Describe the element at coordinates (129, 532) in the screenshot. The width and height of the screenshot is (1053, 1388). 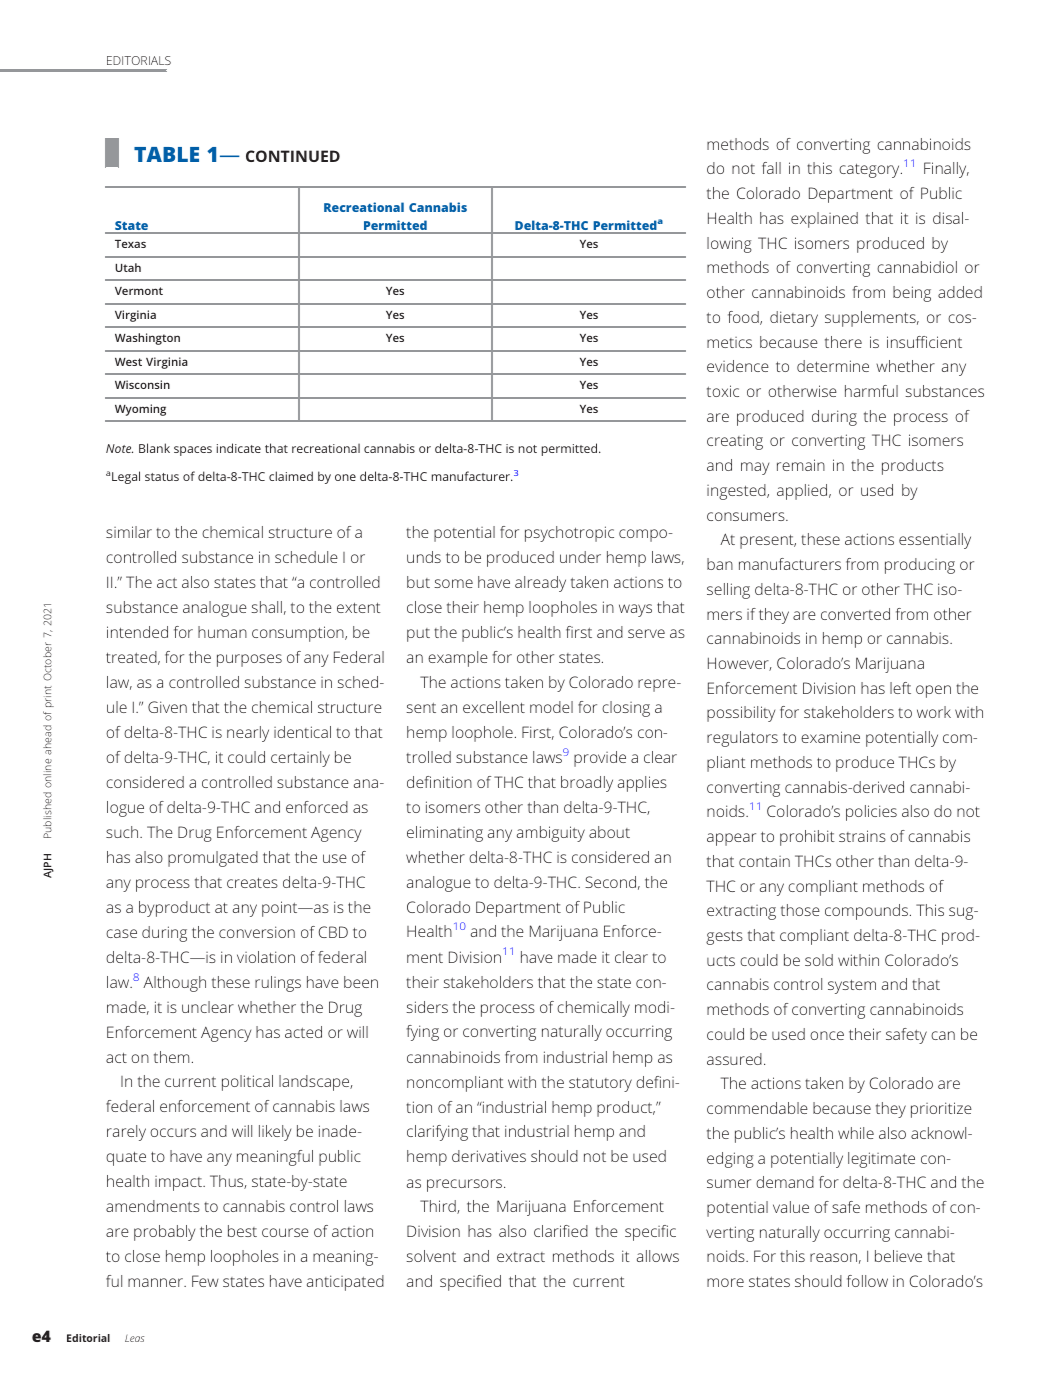
I see `similar` at that location.
